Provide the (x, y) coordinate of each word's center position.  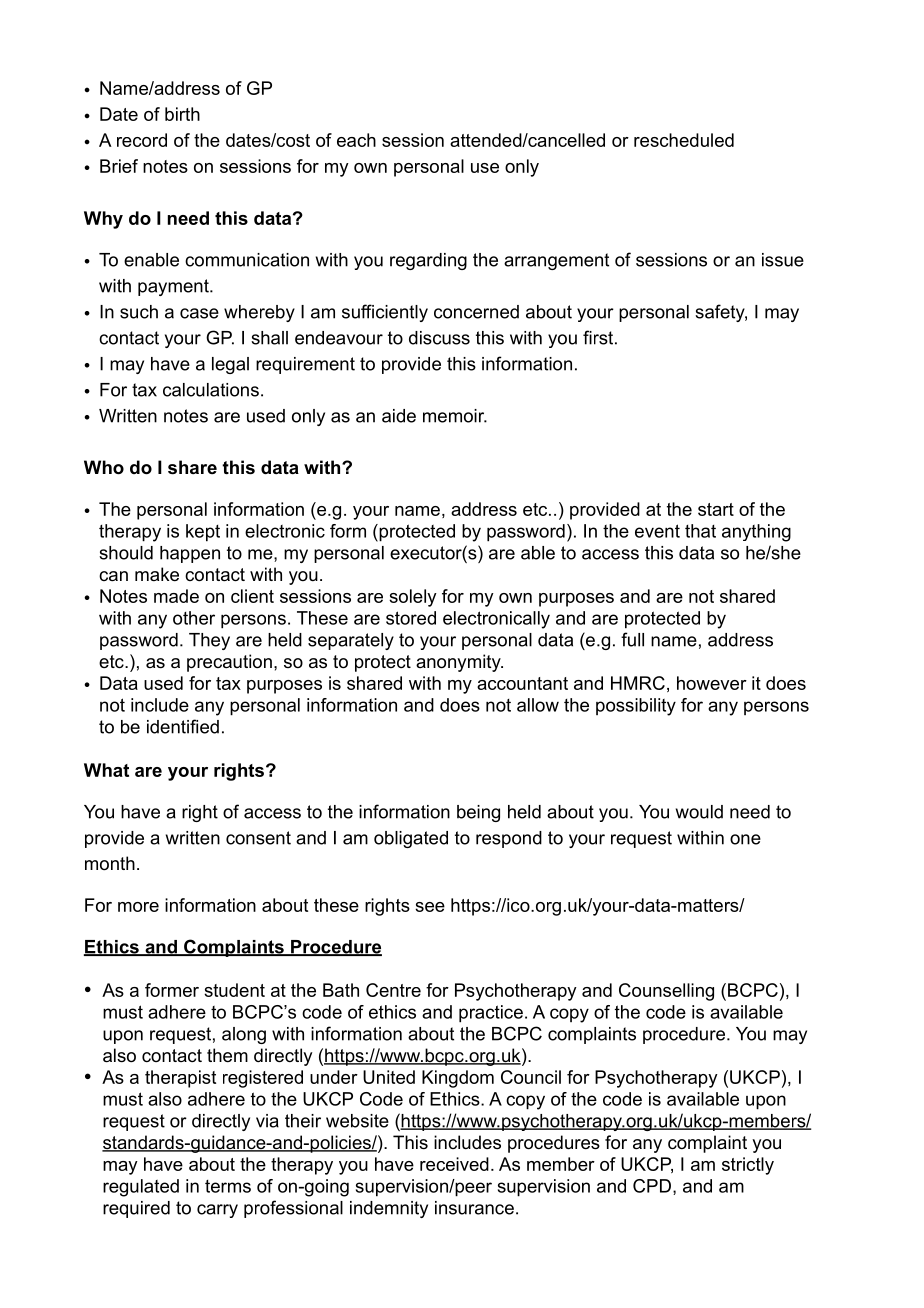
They (209, 641)
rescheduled (684, 140)
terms (228, 1186)
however (712, 683)
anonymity (459, 663)
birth (182, 114)
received (454, 1164)
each (356, 140)
